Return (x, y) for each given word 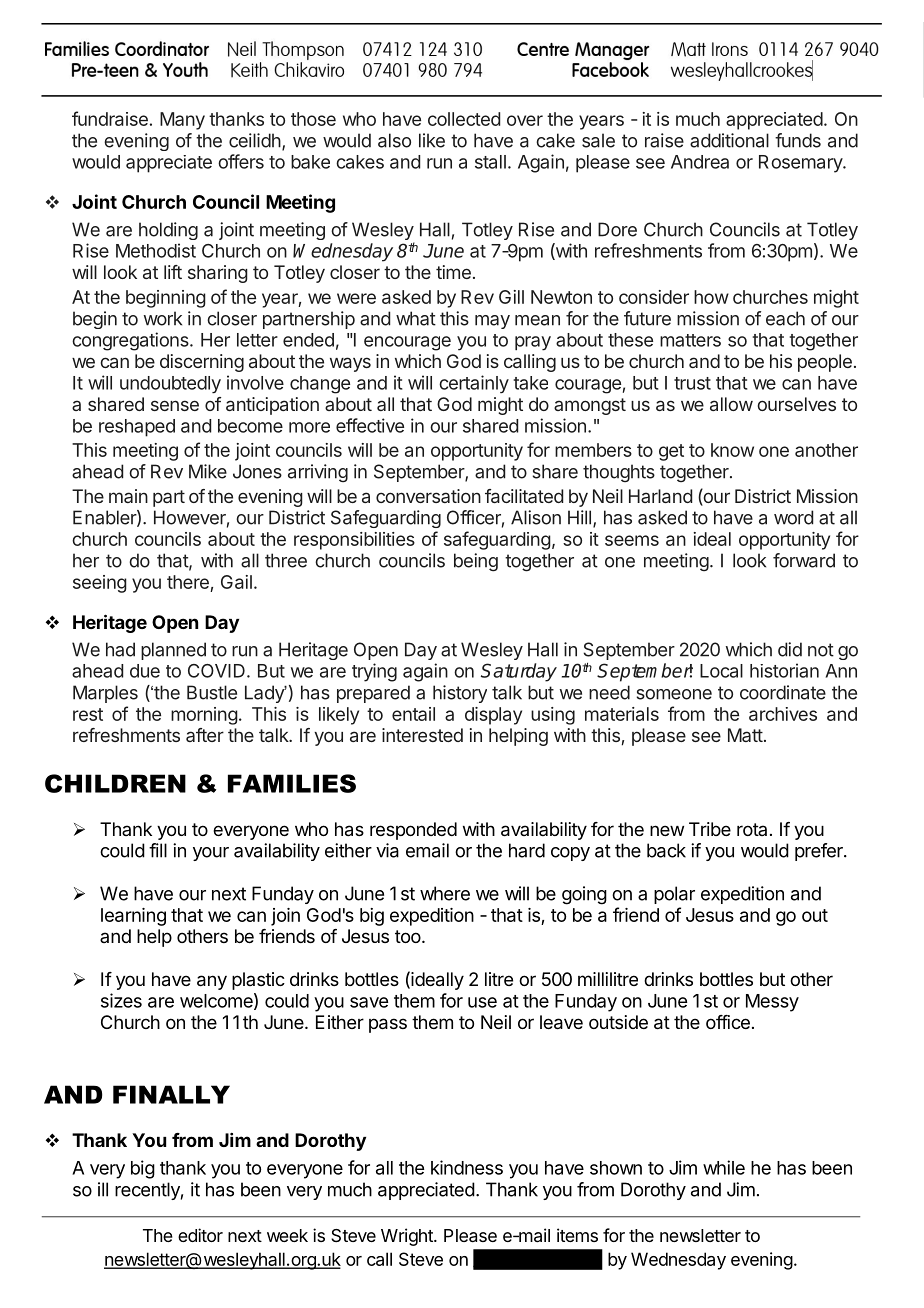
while (724, 1167)
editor (200, 1235)
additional (729, 140)
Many (182, 121)
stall (490, 162)
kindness (467, 1167)
